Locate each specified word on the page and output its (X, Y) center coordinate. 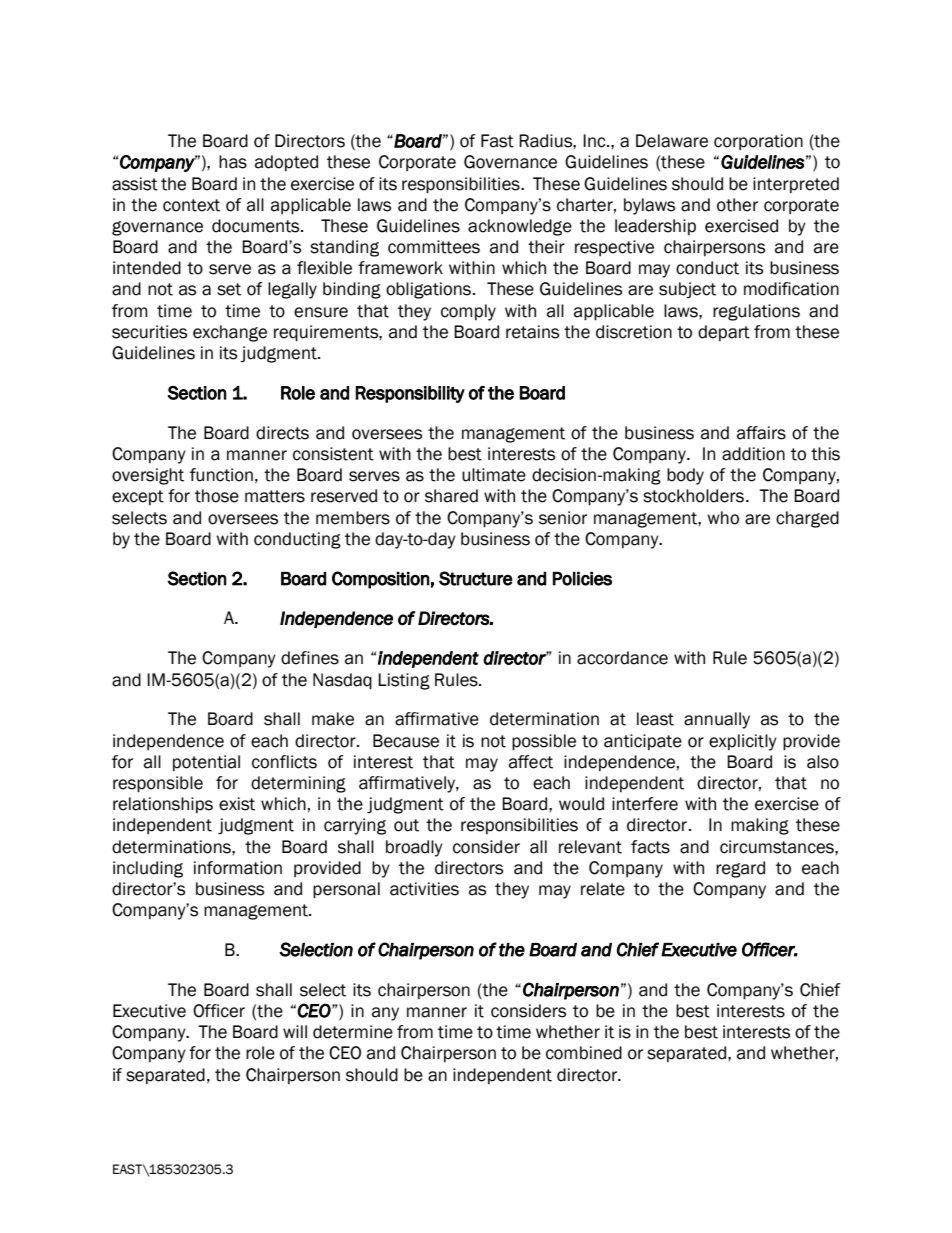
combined (584, 1053)
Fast (497, 141)
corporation (758, 142)
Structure (476, 578)
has (233, 162)
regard (740, 869)
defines (310, 658)
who (723, 518)
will (295, 1031)
